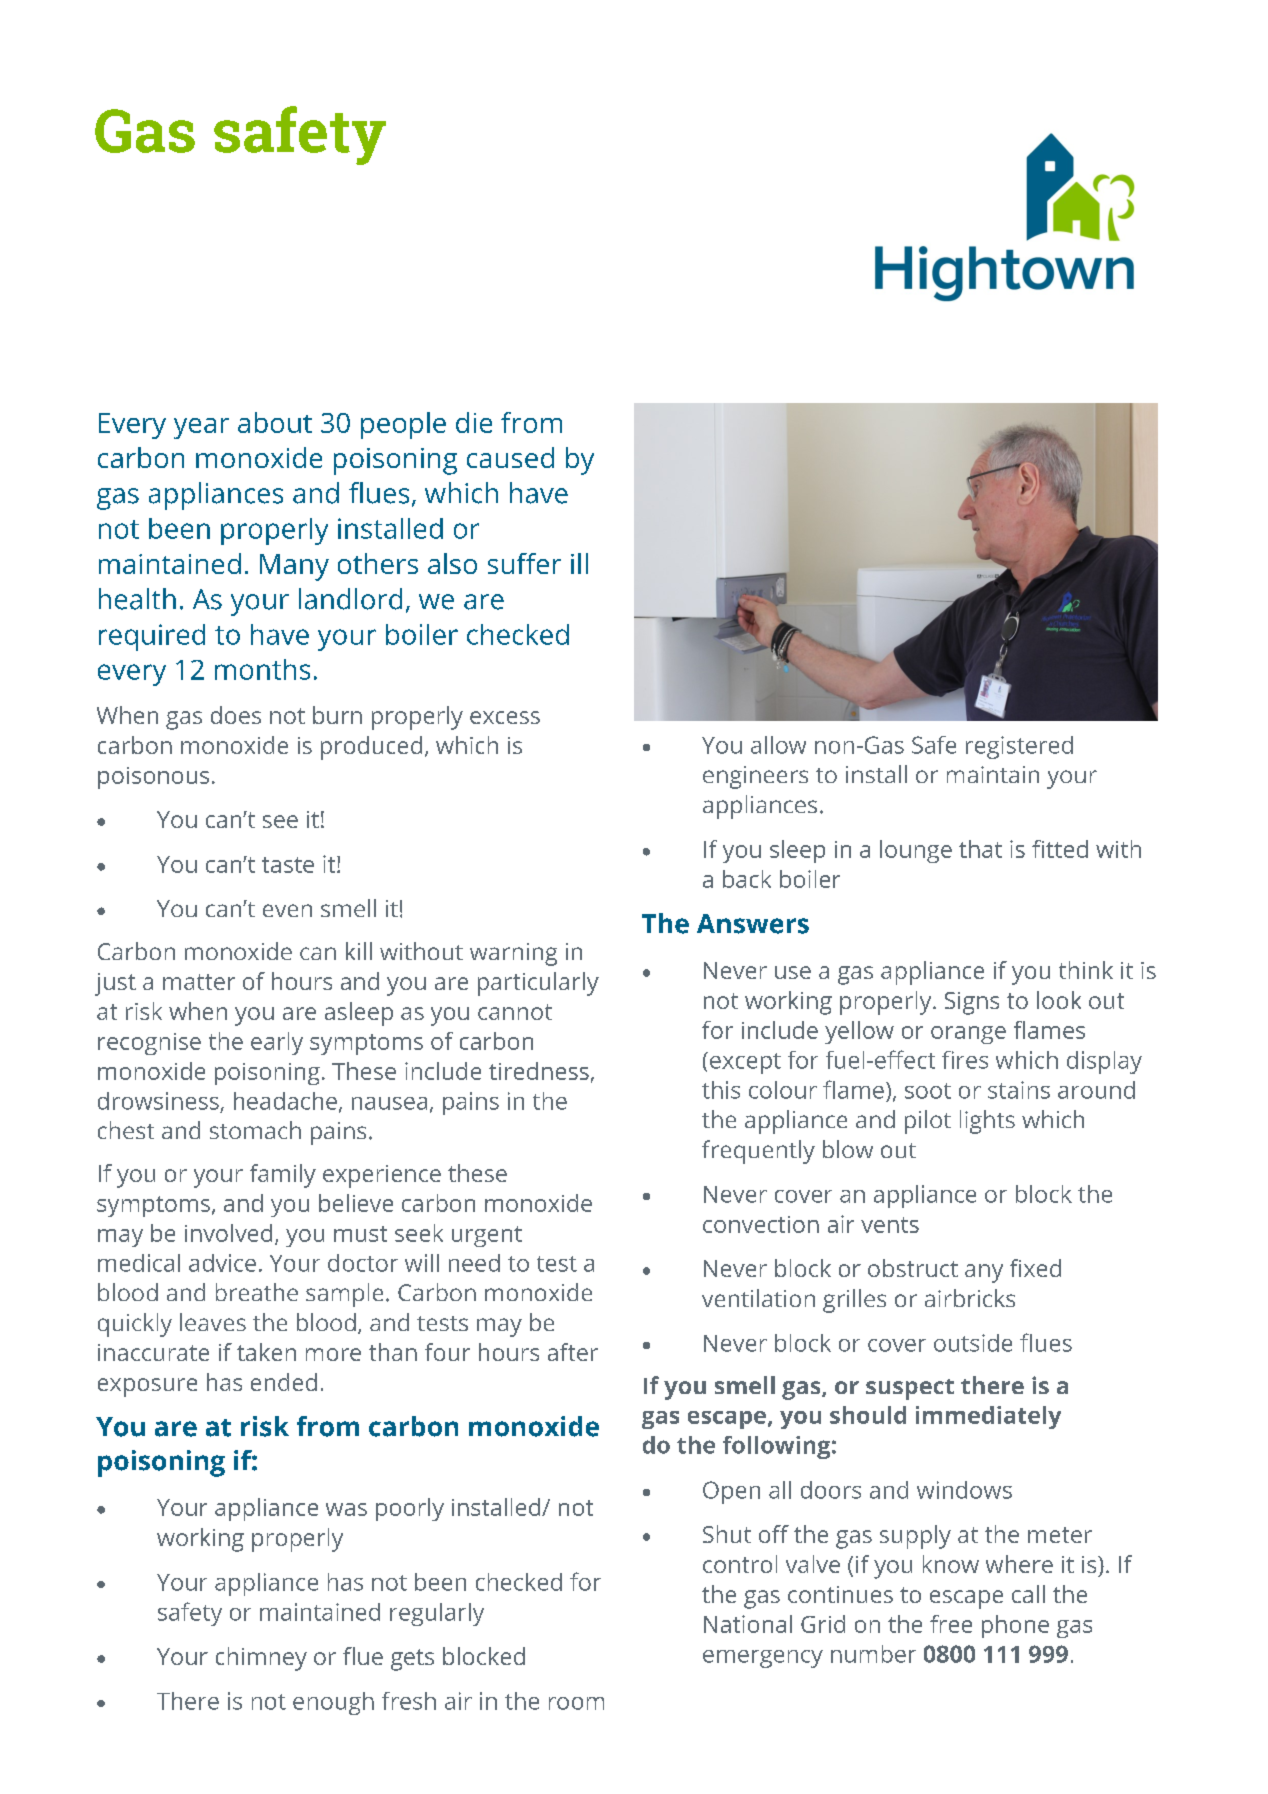  What do you see at coordinates (284, 1382) in the screenshot?
I see `ended` at bounding box center [284, 1382].
